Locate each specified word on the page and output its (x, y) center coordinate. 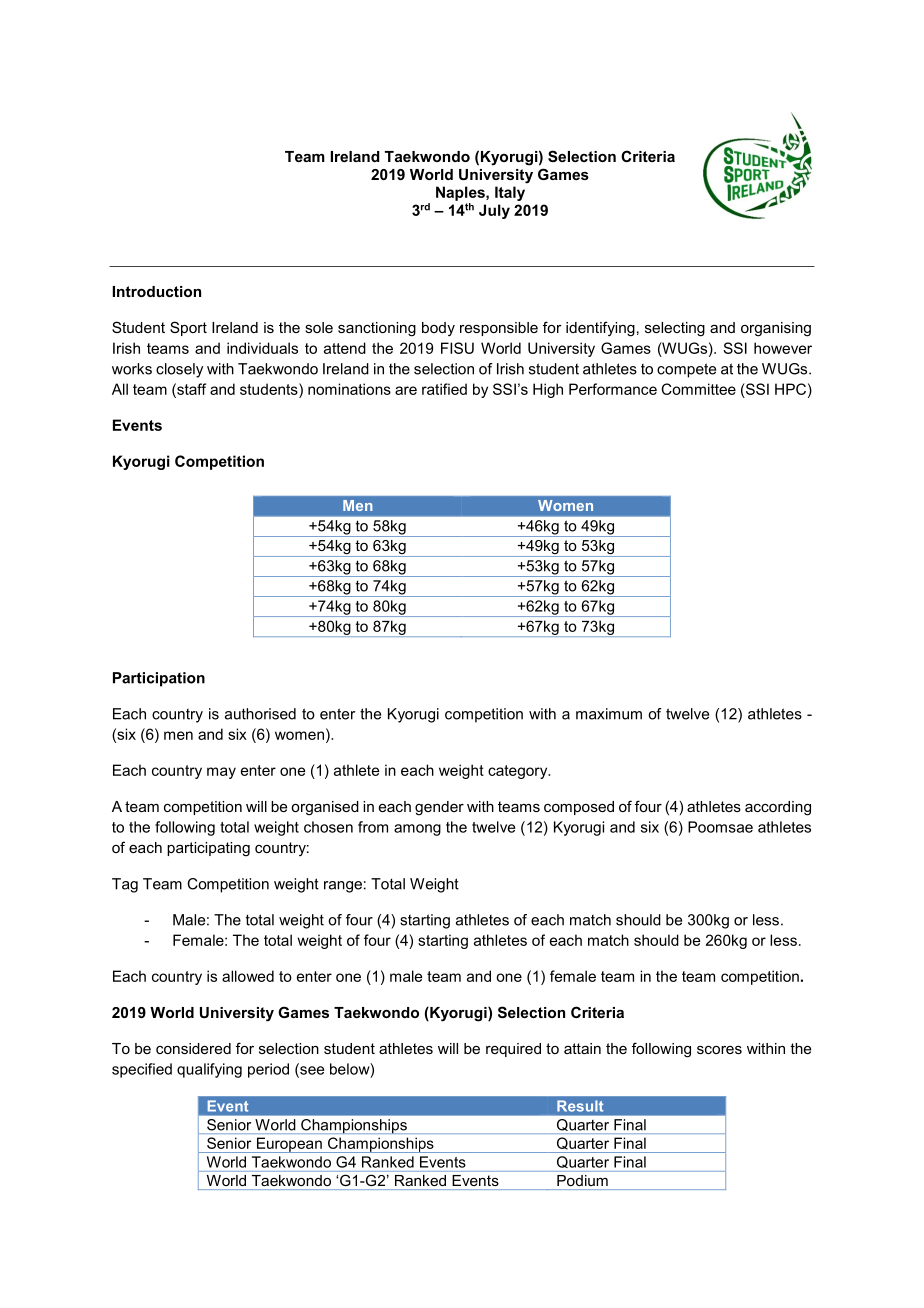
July (494, 211)
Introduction (157, 291)
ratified (444, 389)
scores (719, 1050)
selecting (675, 329)
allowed (248, 976)
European (289, 1145)
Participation (159, 679)
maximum (609, 714)
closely (179, 370)
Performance (613, 389)
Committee (698, 389)
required (513, 1050)
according (778, 808)
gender (439, 808)
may (221, 773)
